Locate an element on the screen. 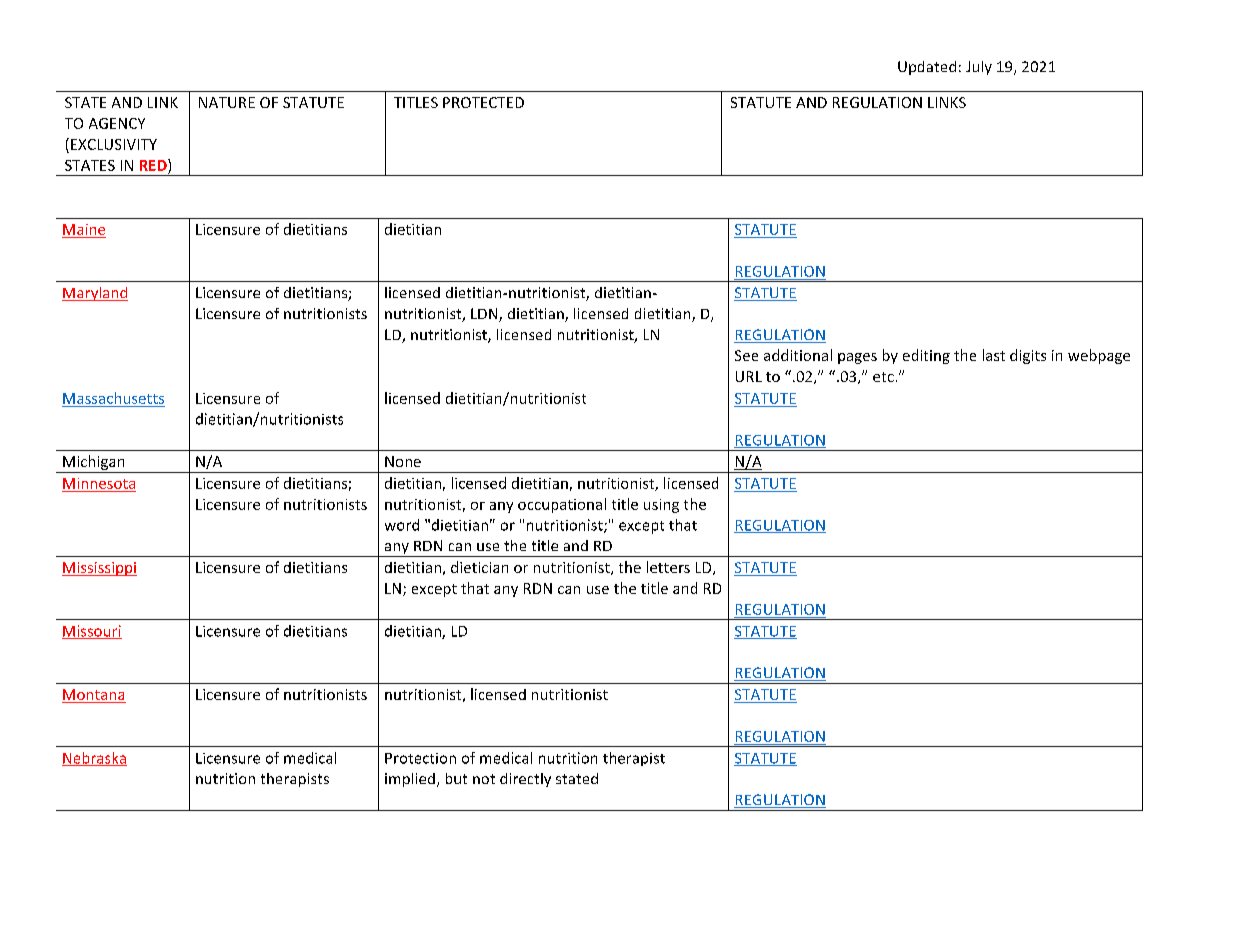 The image size is (1233, 952). not is located at coordinates (484, 779).
